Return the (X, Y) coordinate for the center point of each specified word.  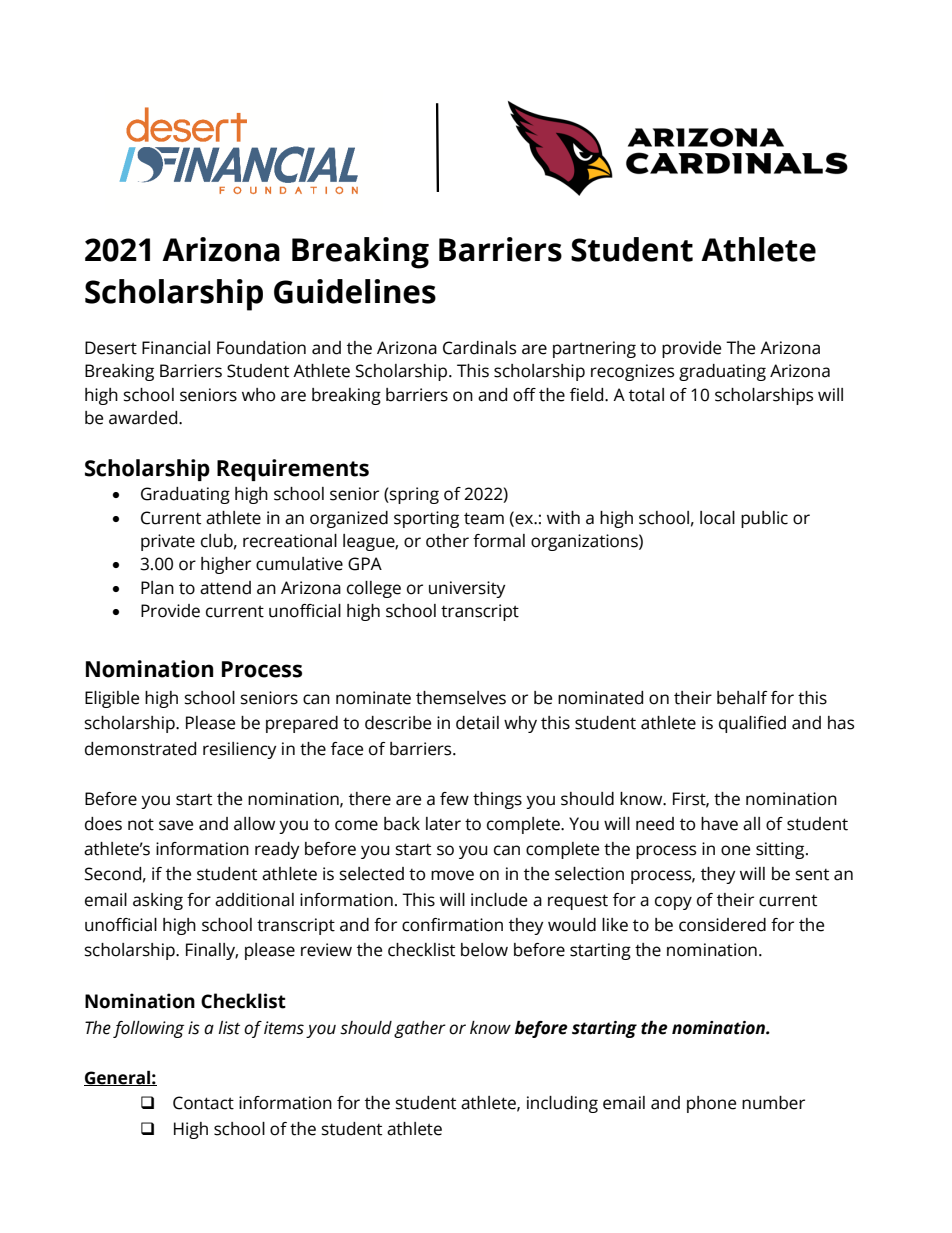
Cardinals (479, 348)
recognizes (632, 372)
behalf (742, 698)
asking (158, 901)
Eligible (112, 699)
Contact (203, 1103)
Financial (176, 348)
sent (812, 875)
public (764, 519)
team (484, 518)
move (452, 875)
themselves (461, 698)
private (168, 542)
